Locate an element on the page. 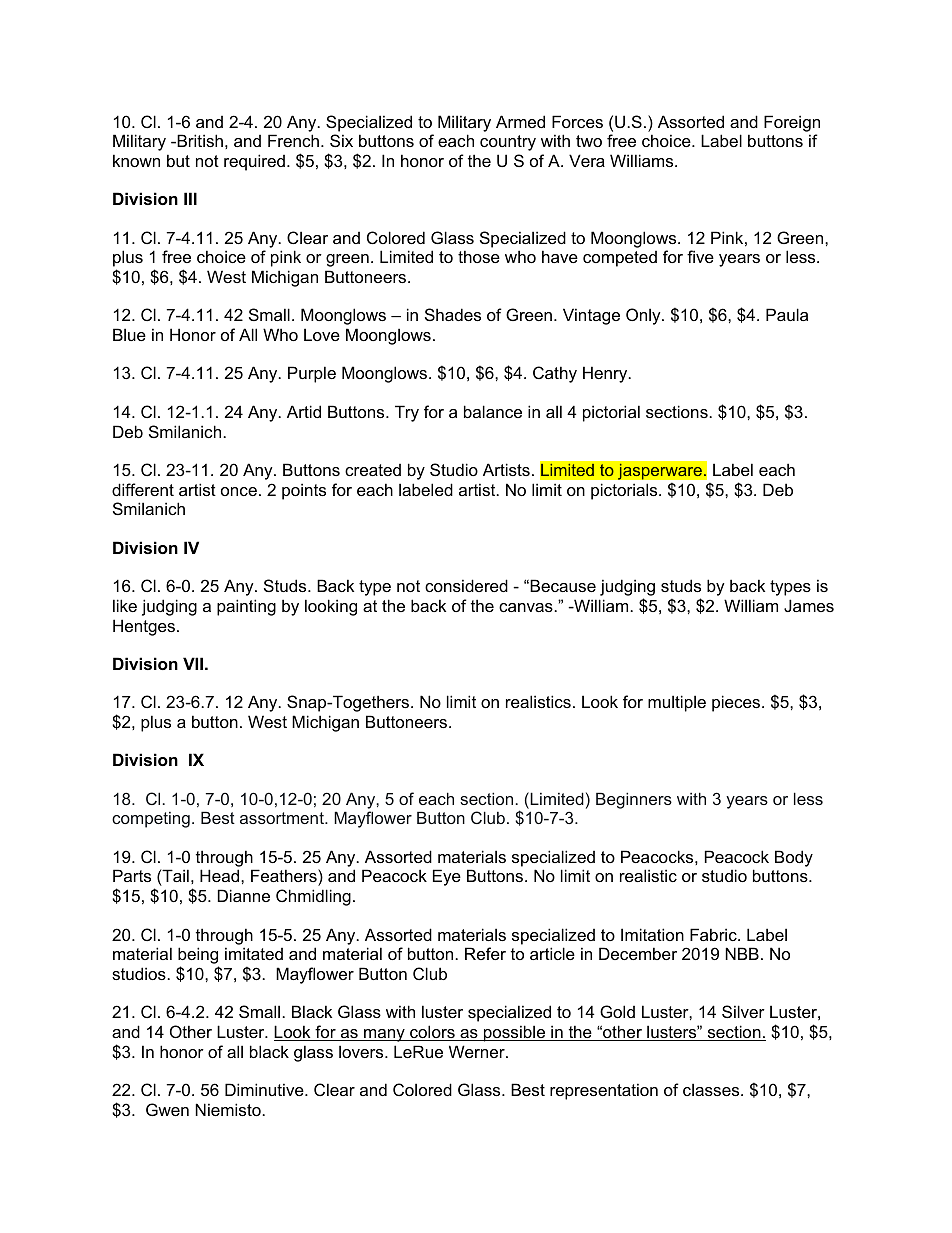 Image resolution: width=952 pixels, height=1233 pixels. British is located at coordinates (199, 140).
